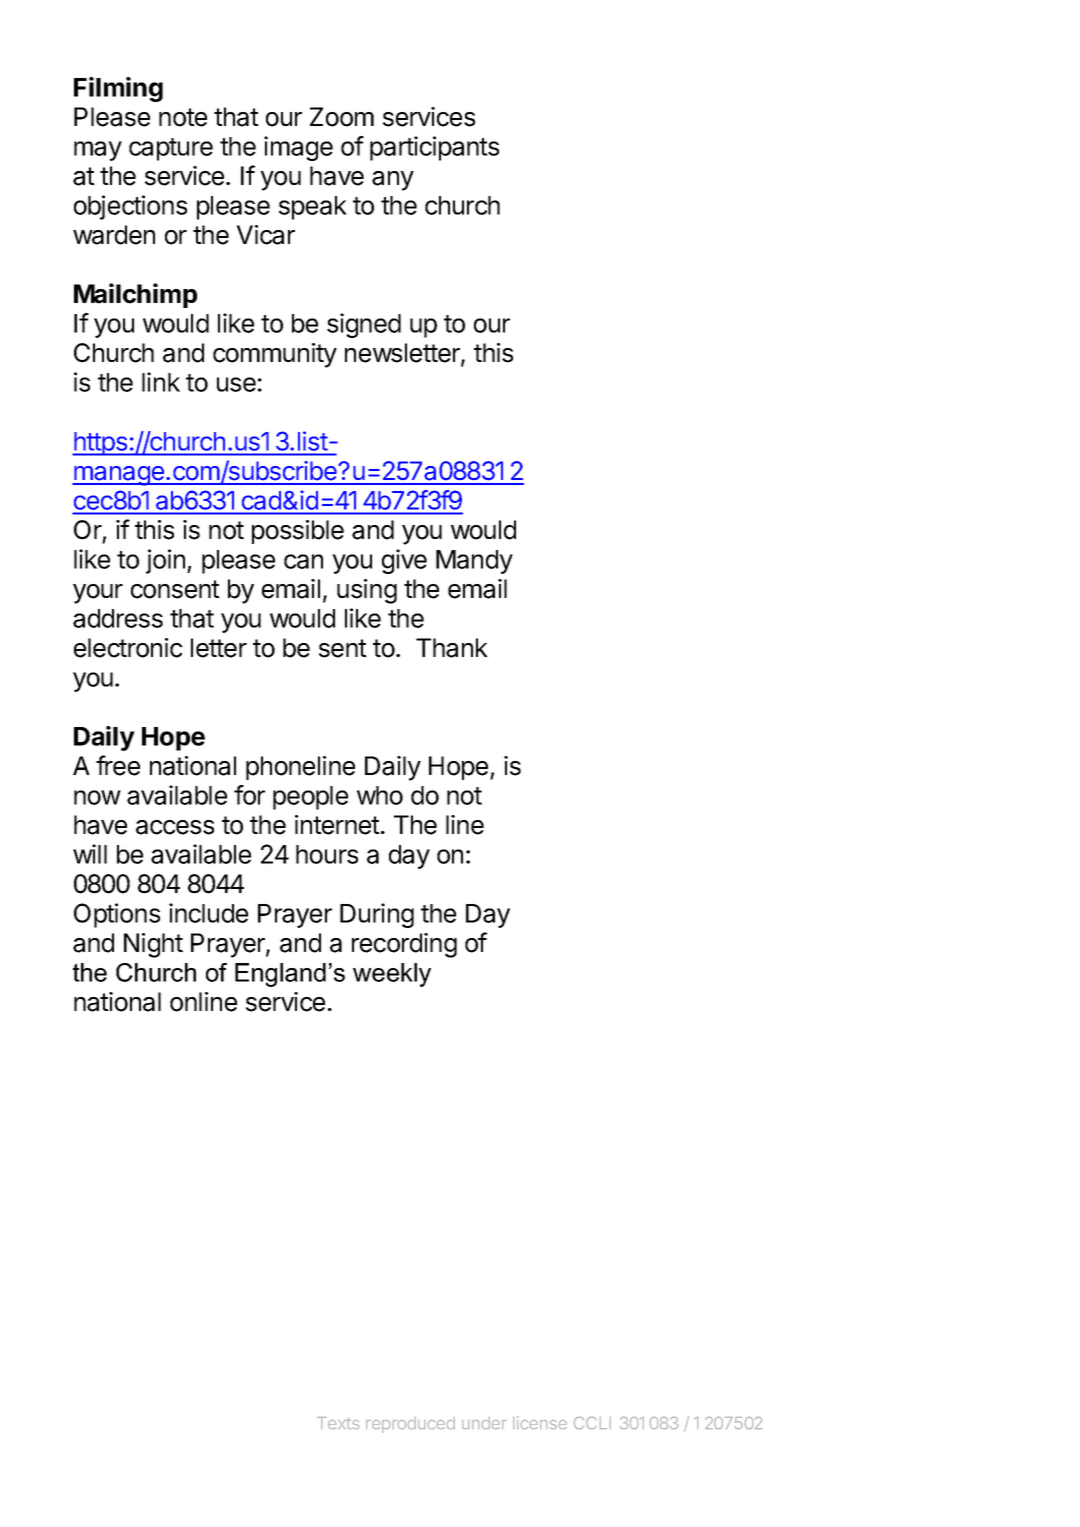 Image resolution: width=1080 pixels, height=1527 pixels. What do you see at coordinates (171, 149) in the image?
I see `capture` at bounding box center [171, 149].
